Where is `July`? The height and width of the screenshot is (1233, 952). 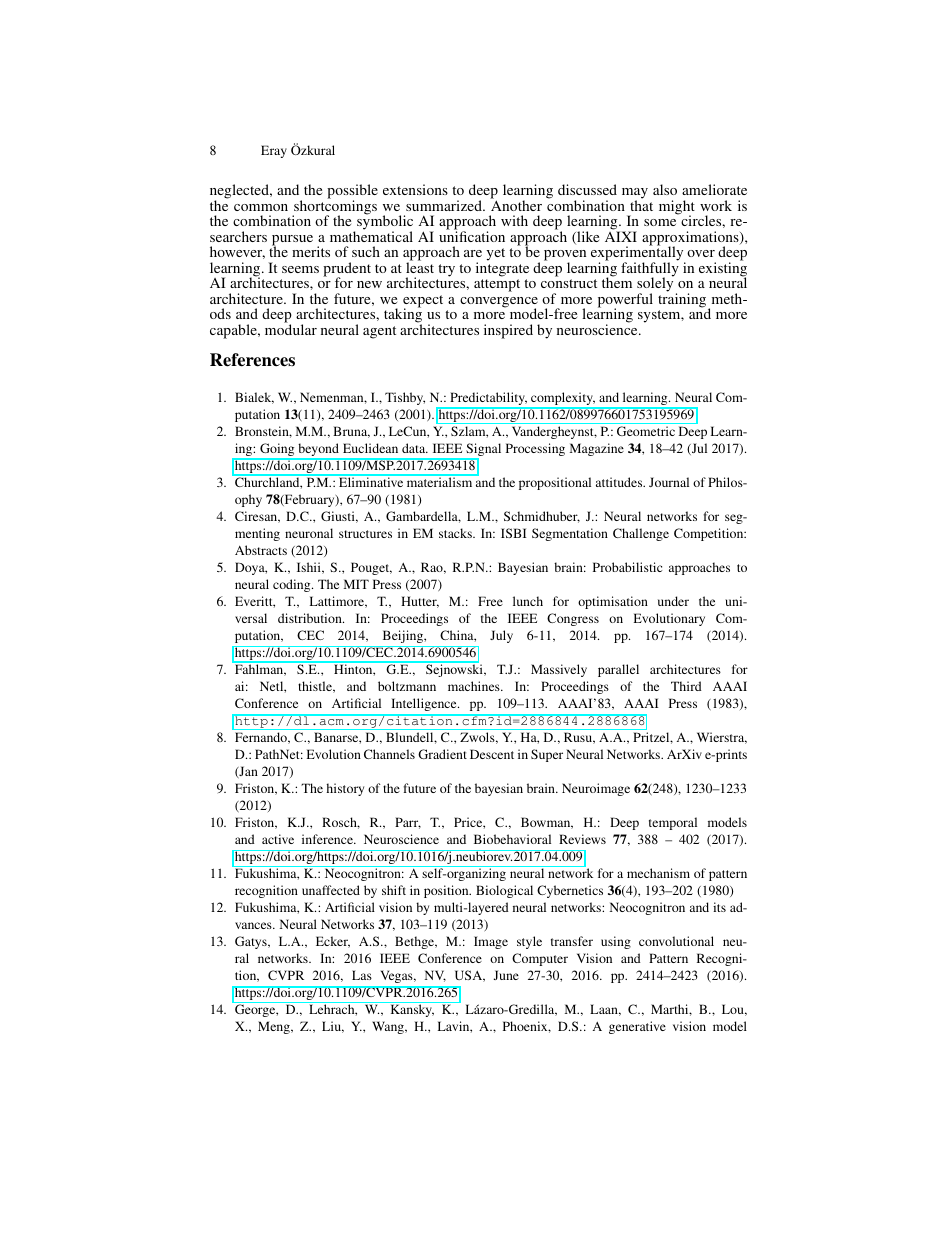
July is located at coordinates (501, 636).
